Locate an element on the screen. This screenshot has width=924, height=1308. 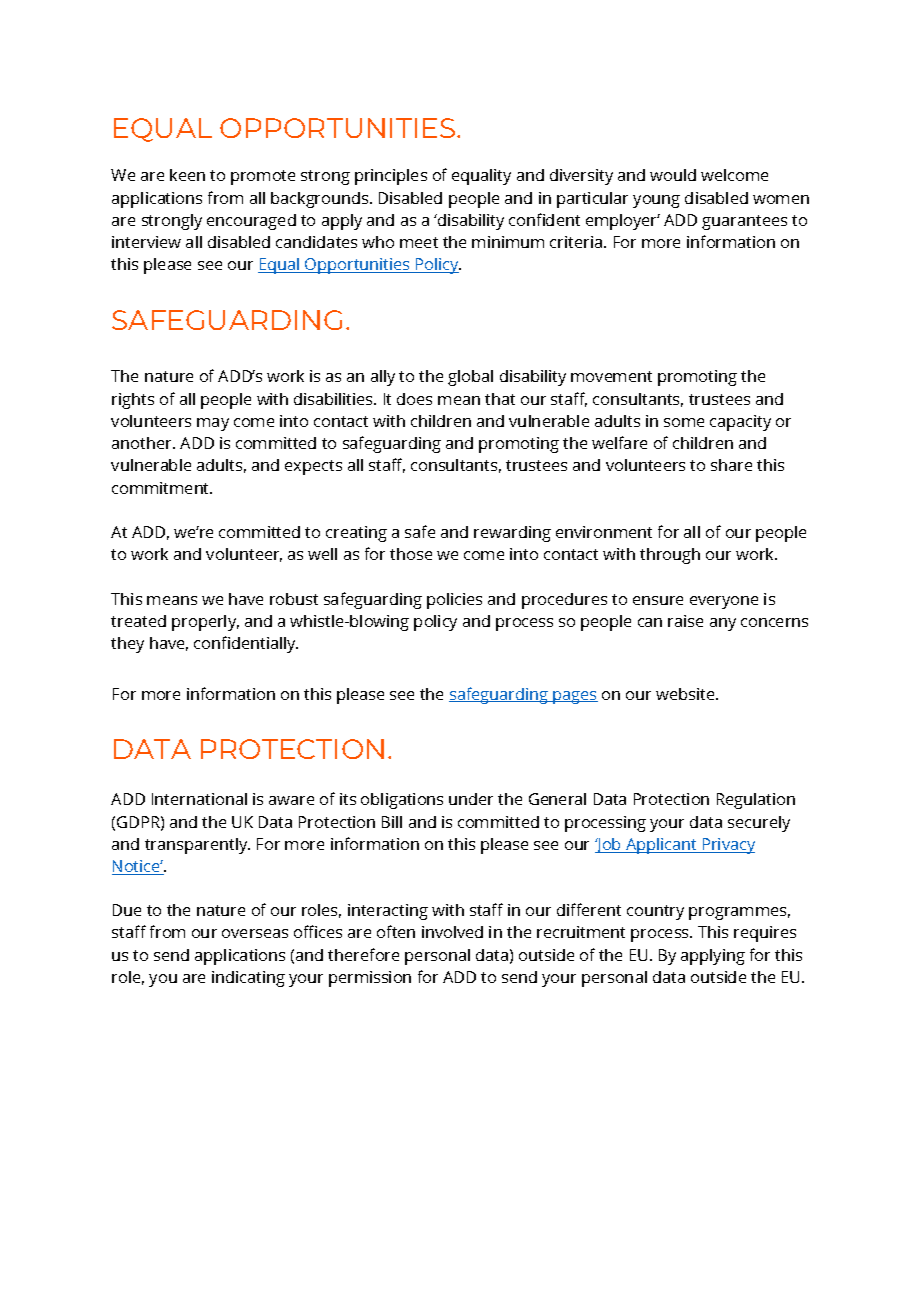
young is located at coordinates (656, 201).
